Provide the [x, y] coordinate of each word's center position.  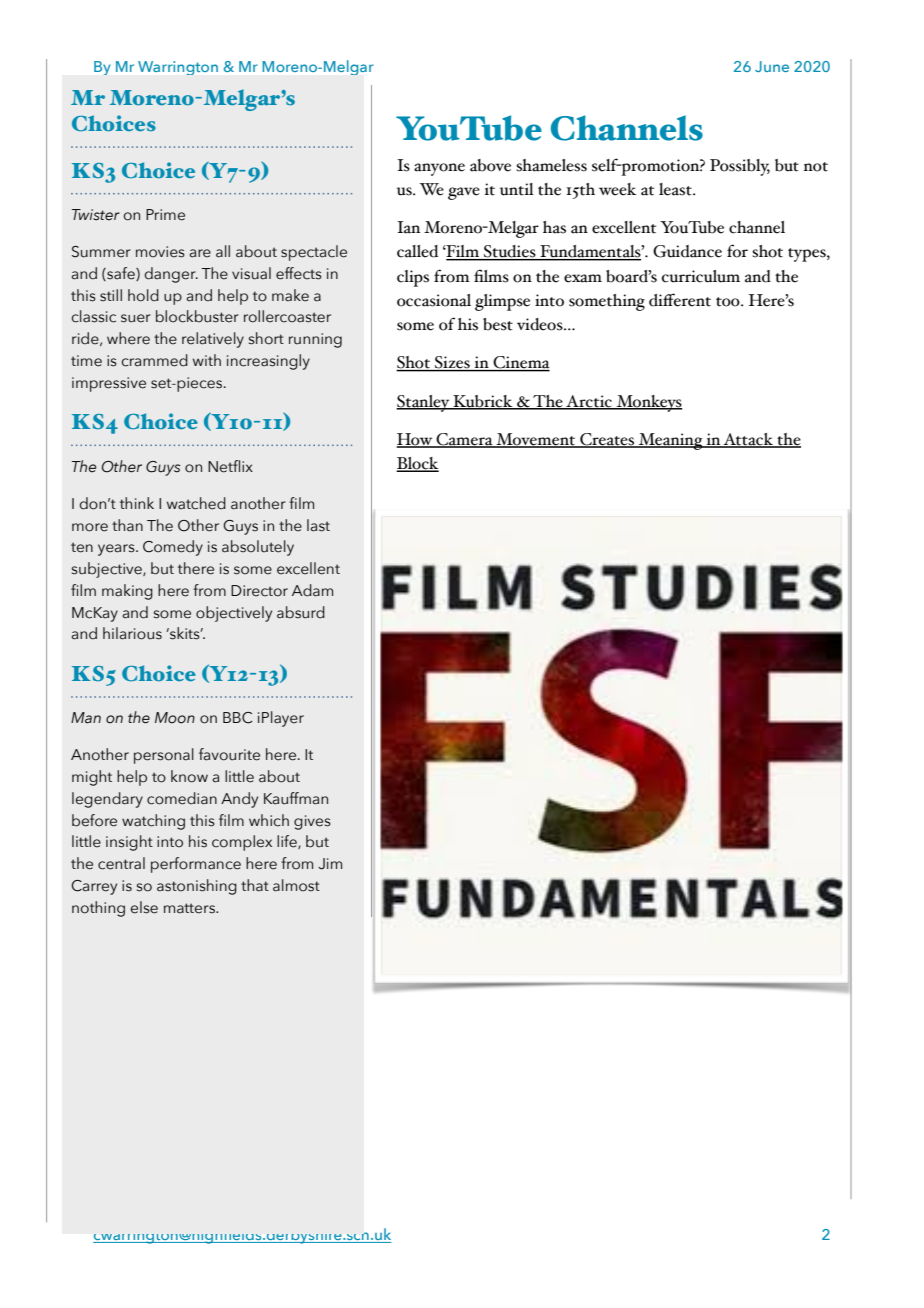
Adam [312, 590]
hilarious [132, 633]
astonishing [197, 887]
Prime [165, 215]
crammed [154, 360]
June [772, 66]
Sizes [452, 363]
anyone [439, 169]
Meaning [670, 441]
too [729, 302]
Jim [330, 864]
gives [312, 822]
